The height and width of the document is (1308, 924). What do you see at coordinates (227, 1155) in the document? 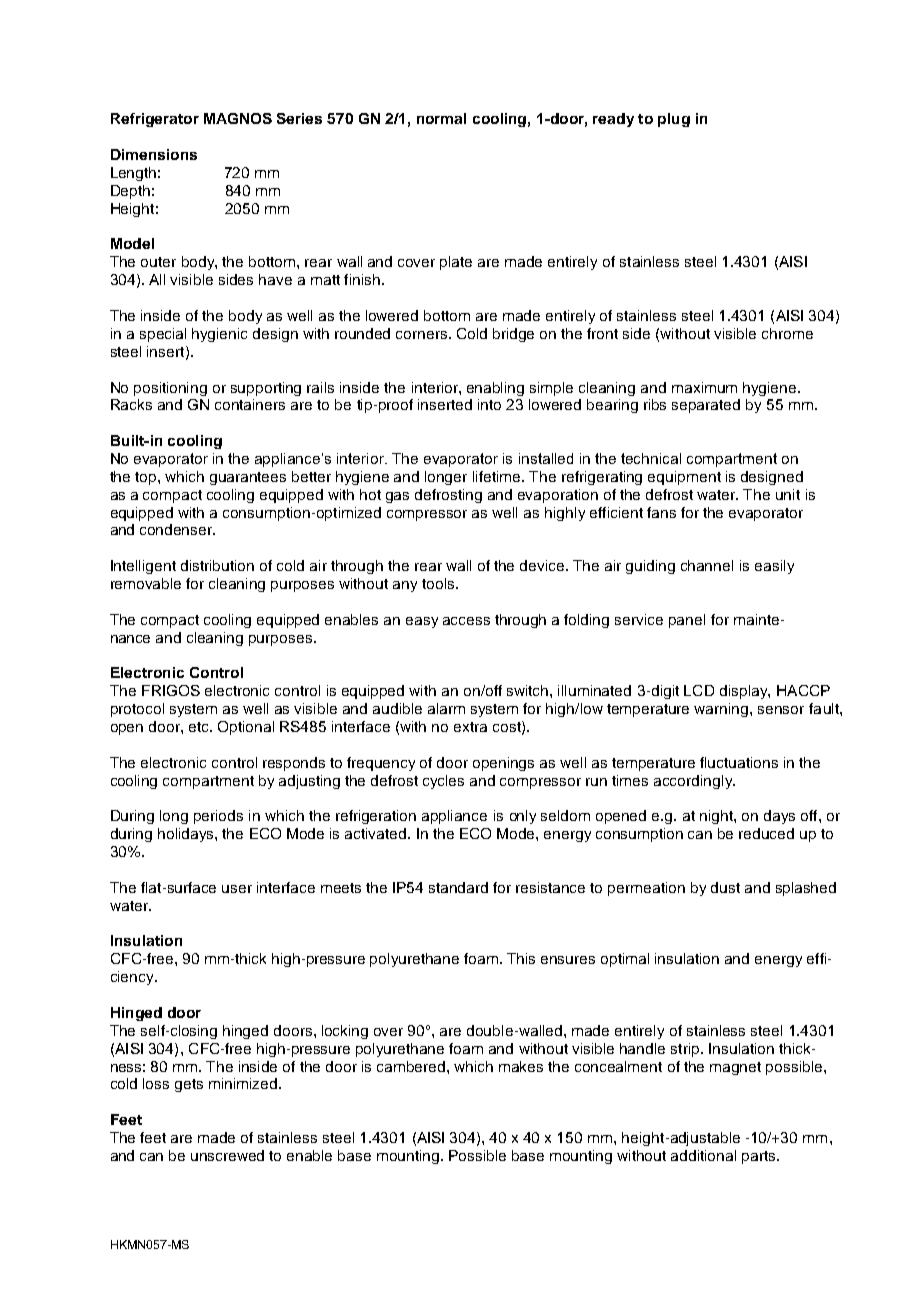
I see `unscrewed` at bounding box center [227, 1155].
